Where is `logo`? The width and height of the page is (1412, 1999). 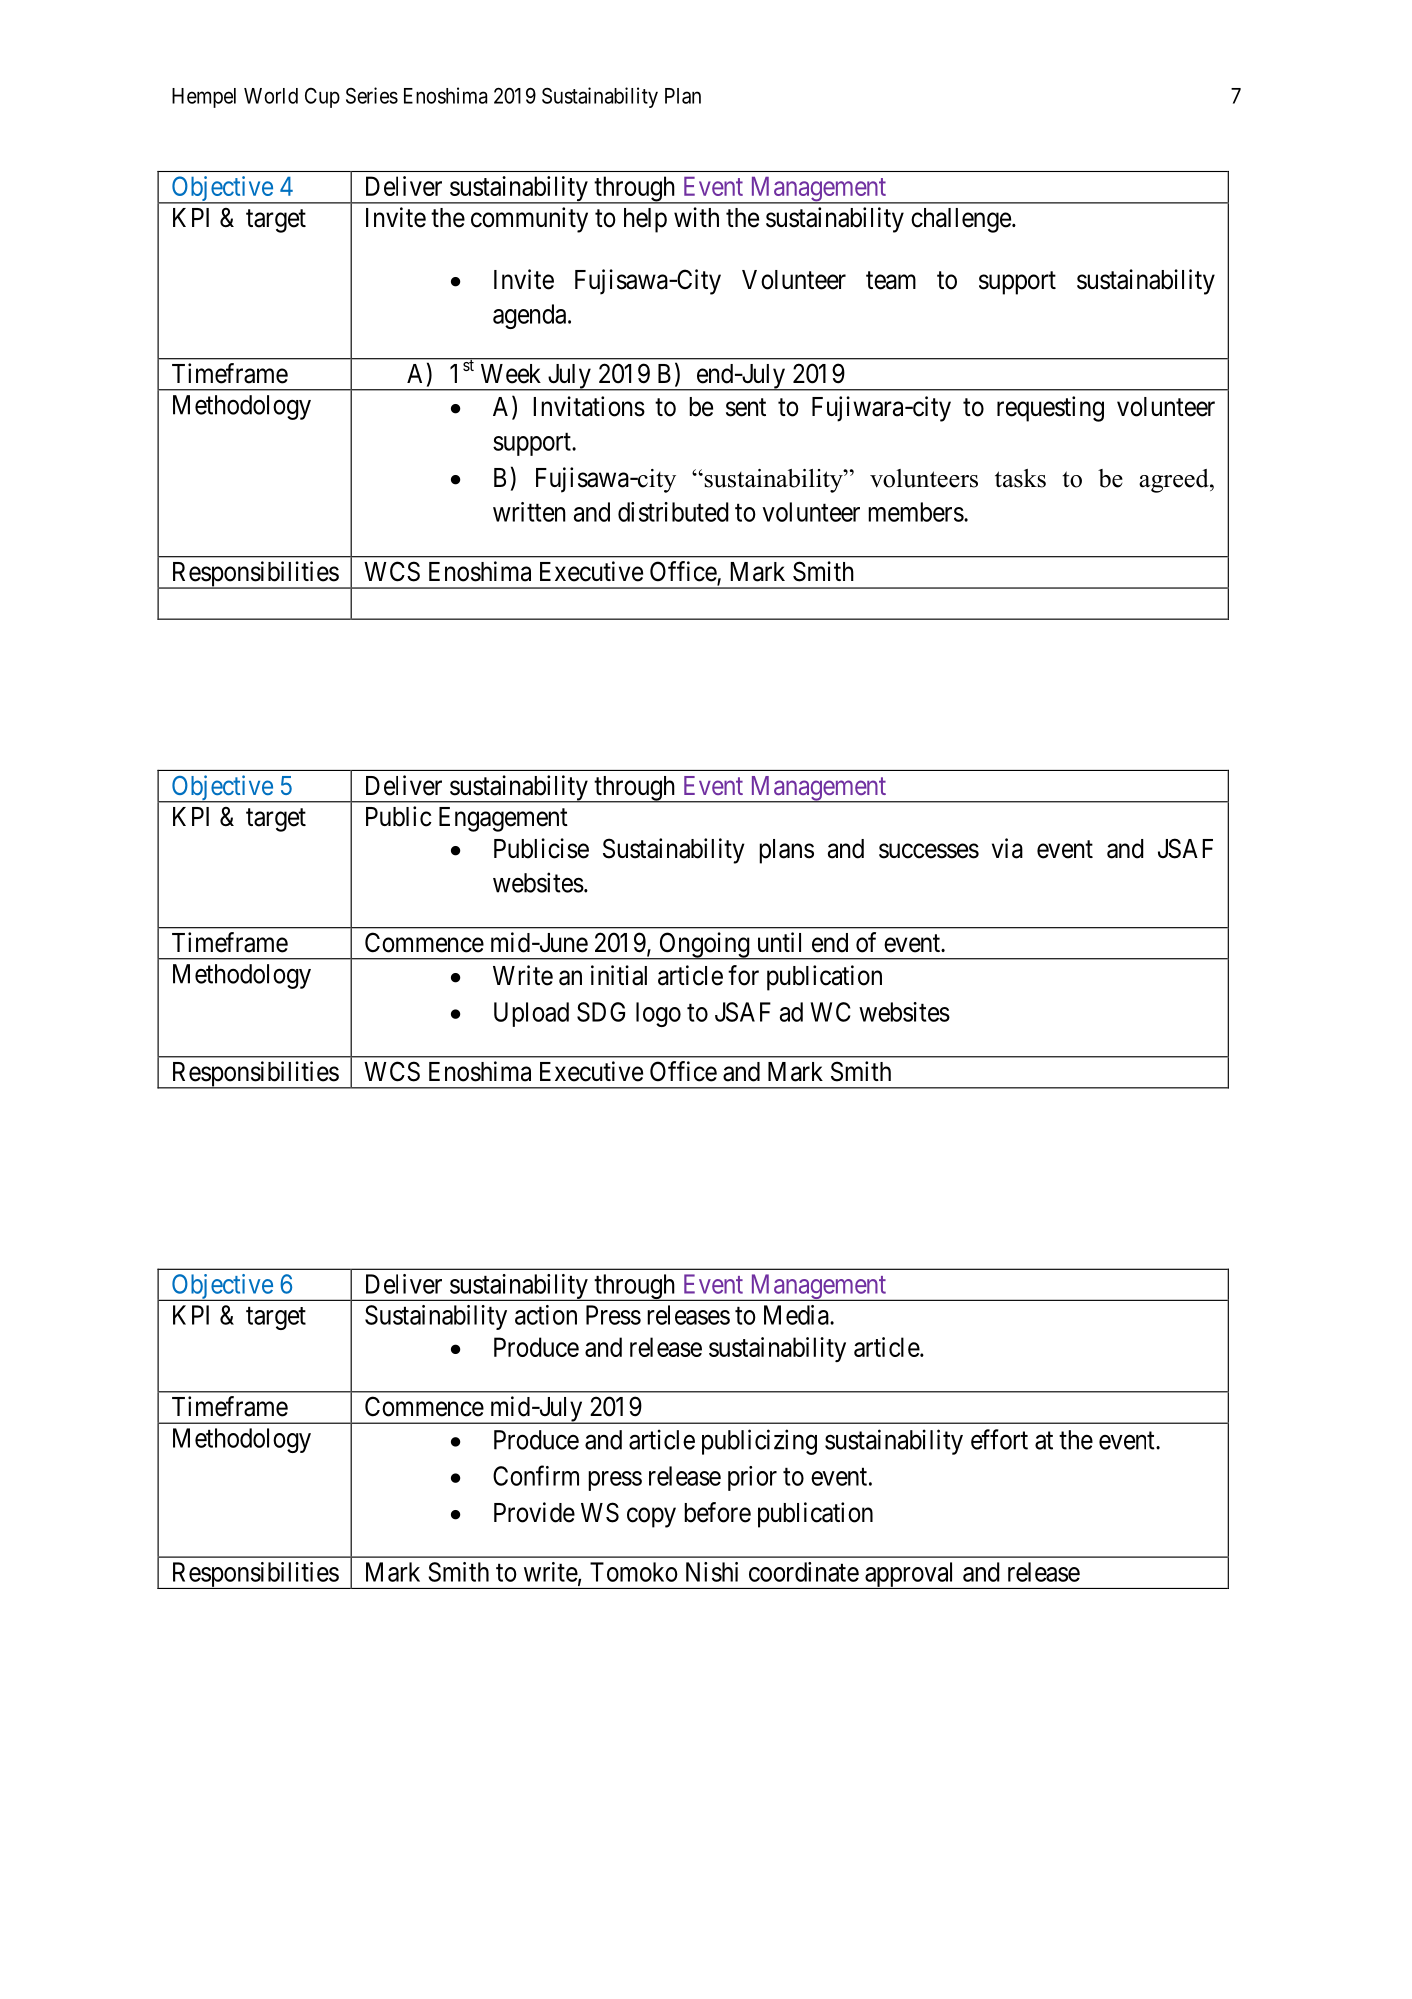 logo is located at coordinates (658, 1014).
